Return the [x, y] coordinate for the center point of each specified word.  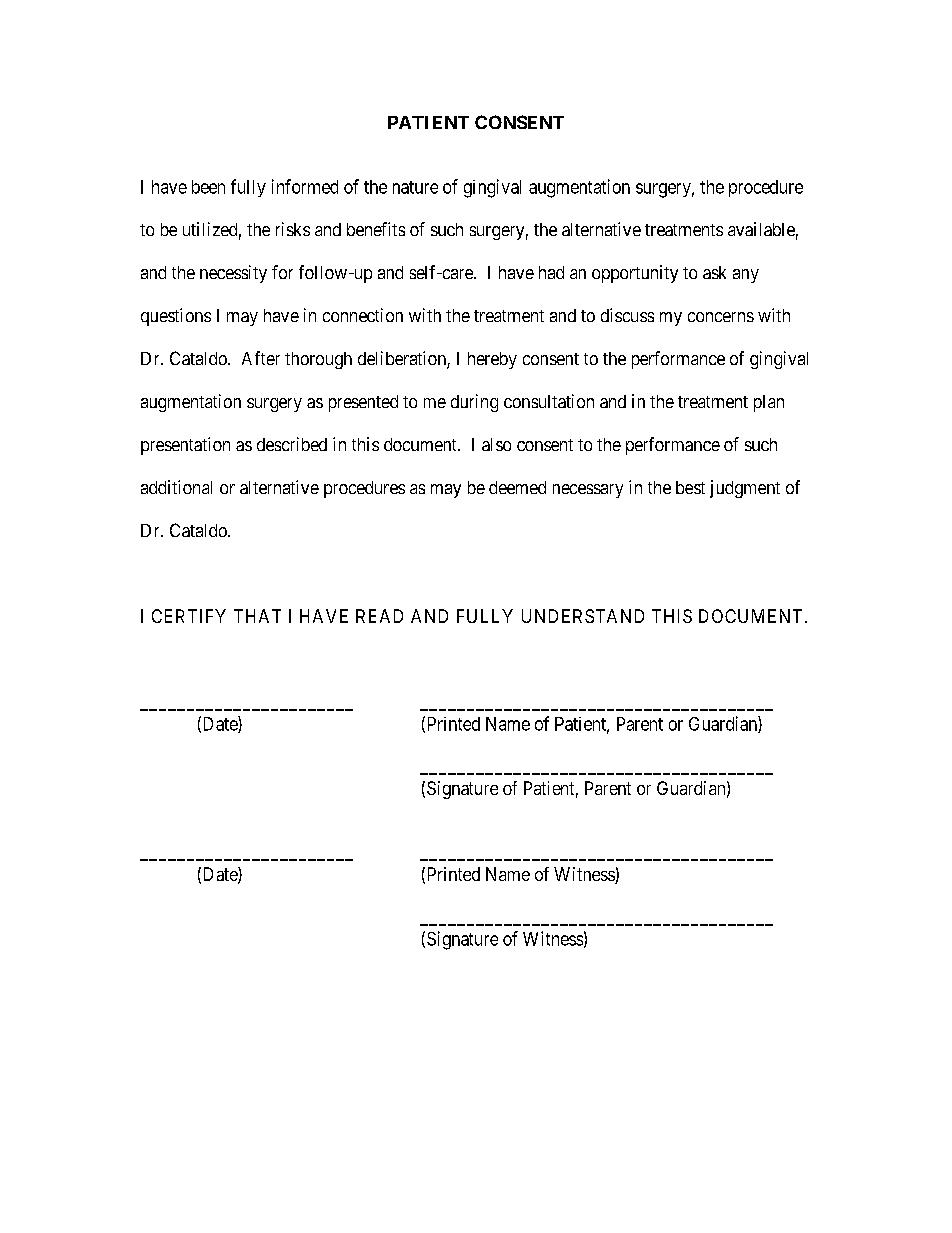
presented [363, 403]
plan [769, 403]
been [208, 187]
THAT [257, 616]
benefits [376, 229]
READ [379, 616]
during [474, 403]
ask [714, 272]
